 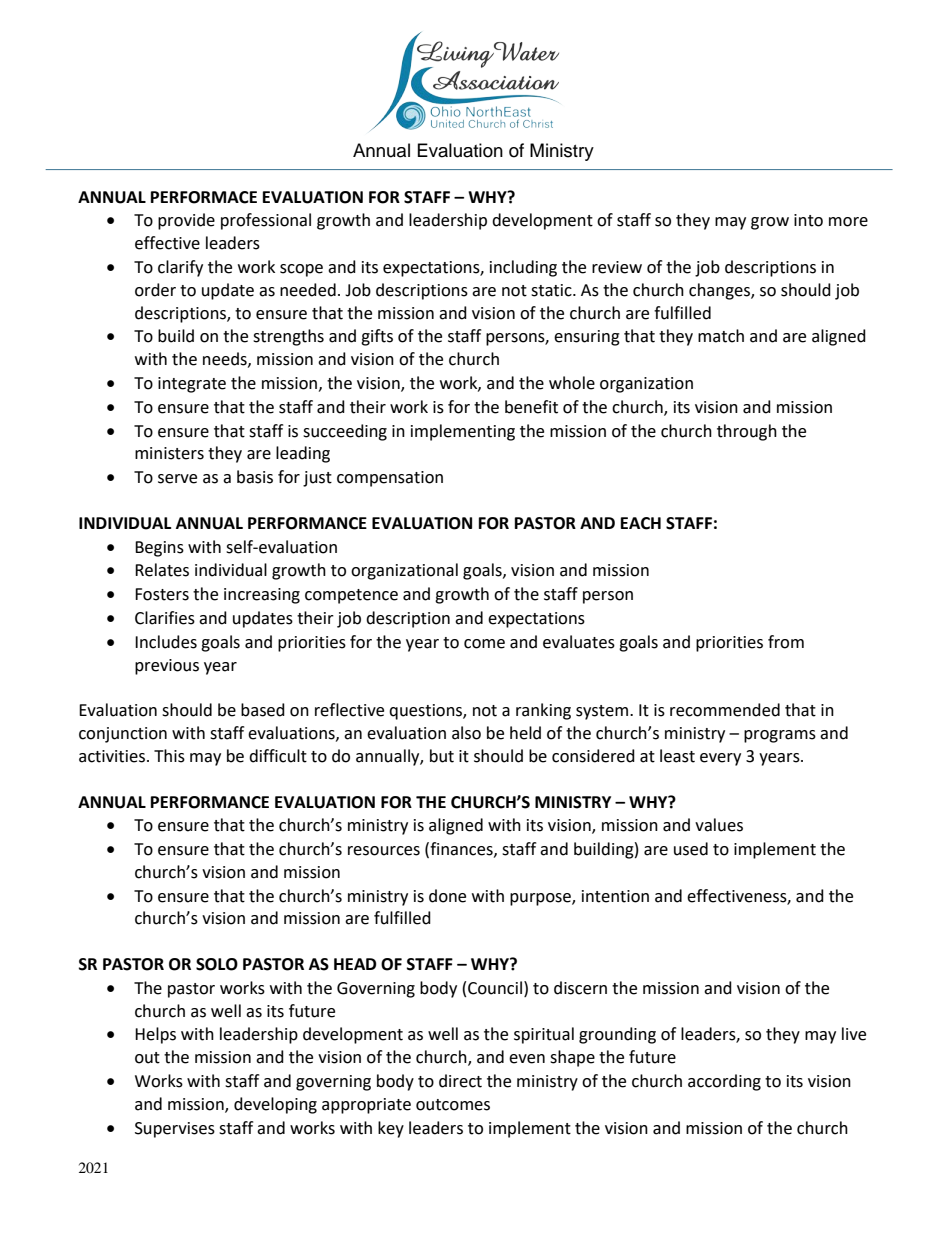 I want to click on previous, so click(x=167, y=667).
